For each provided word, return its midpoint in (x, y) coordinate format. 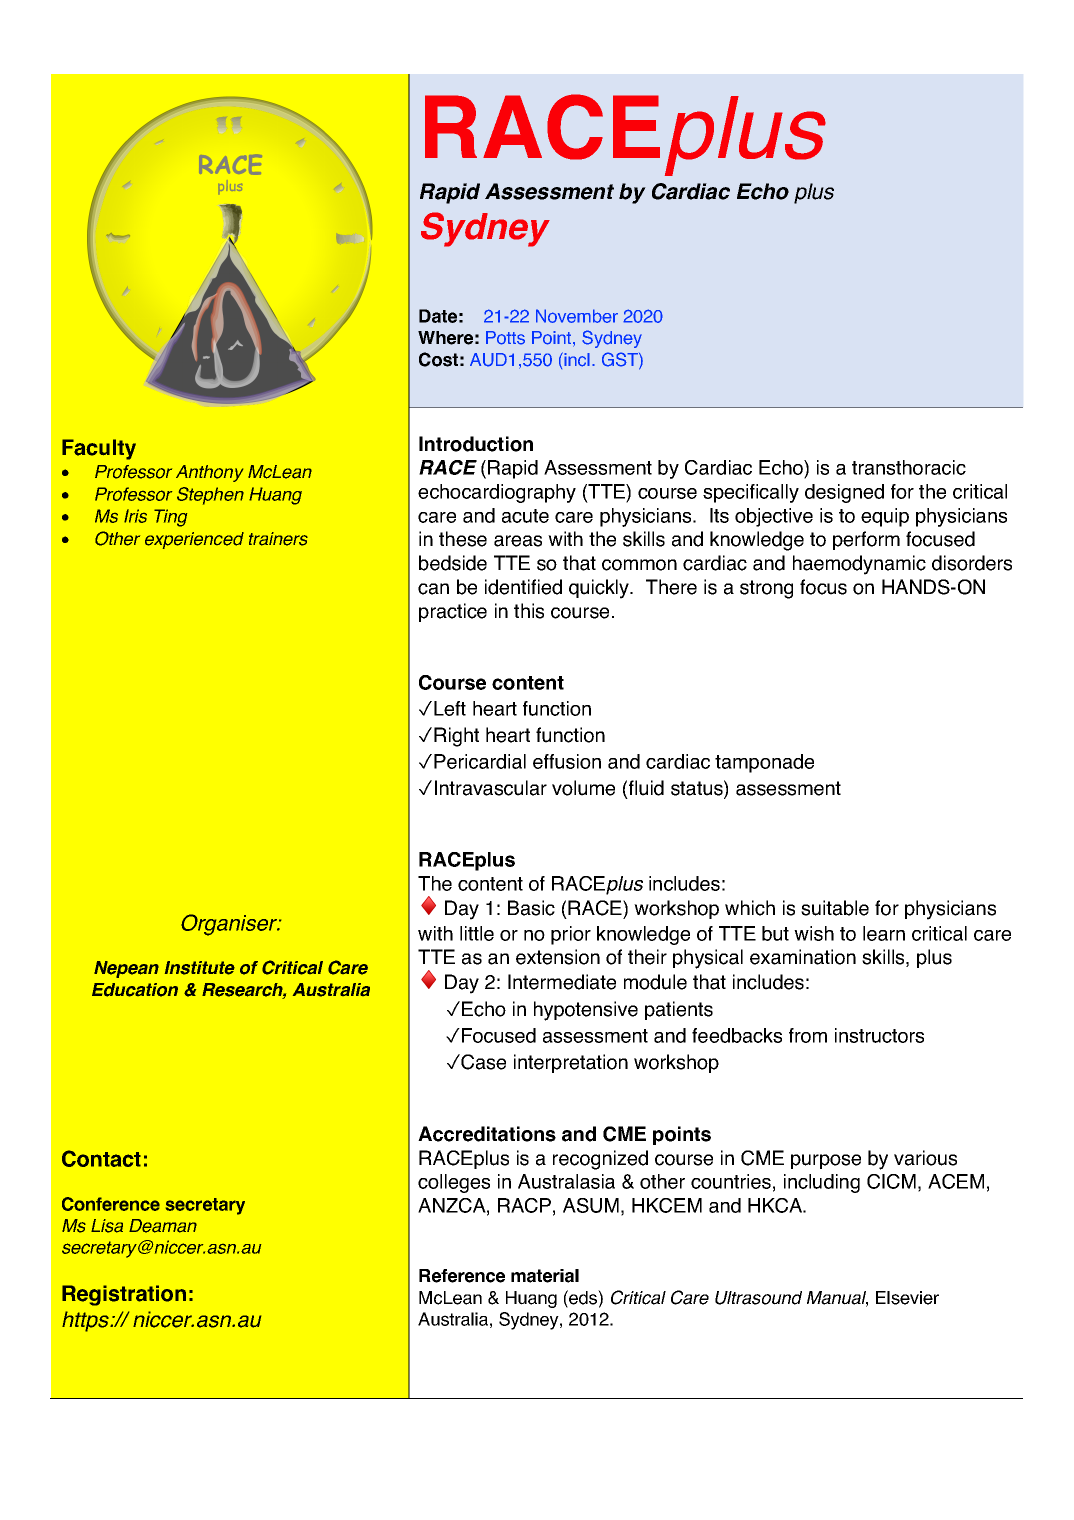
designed (844, 493)
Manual (837, 1299)
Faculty (99, 449)
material (545, 1276)
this (529, 611)
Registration (124, 1295)
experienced (194, 540)
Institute (200, 968)
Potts (505, 338)
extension (558, 957)
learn (884, 933)
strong (766, 589)
